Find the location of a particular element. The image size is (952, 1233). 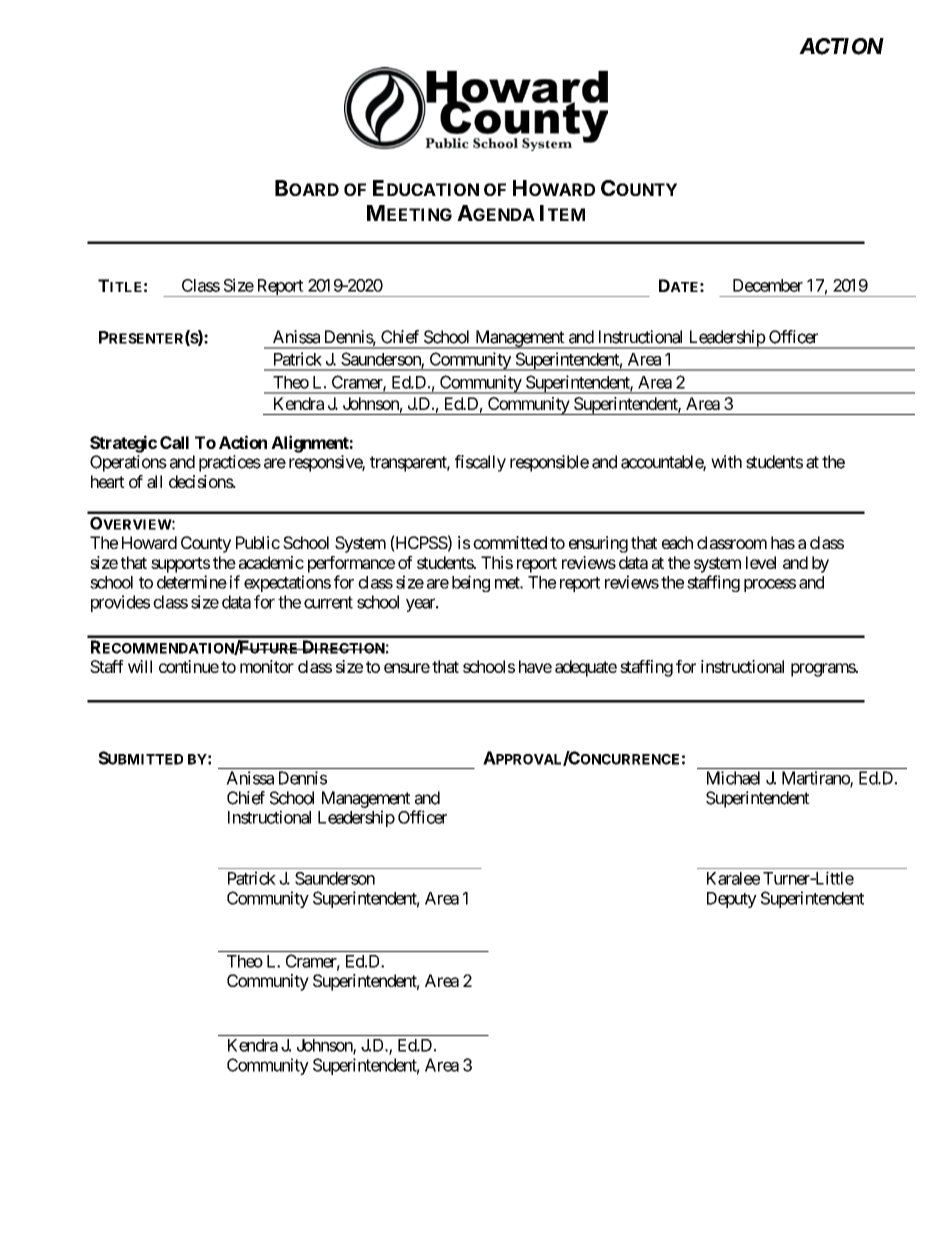

will is located at coordinates (140, 666).
